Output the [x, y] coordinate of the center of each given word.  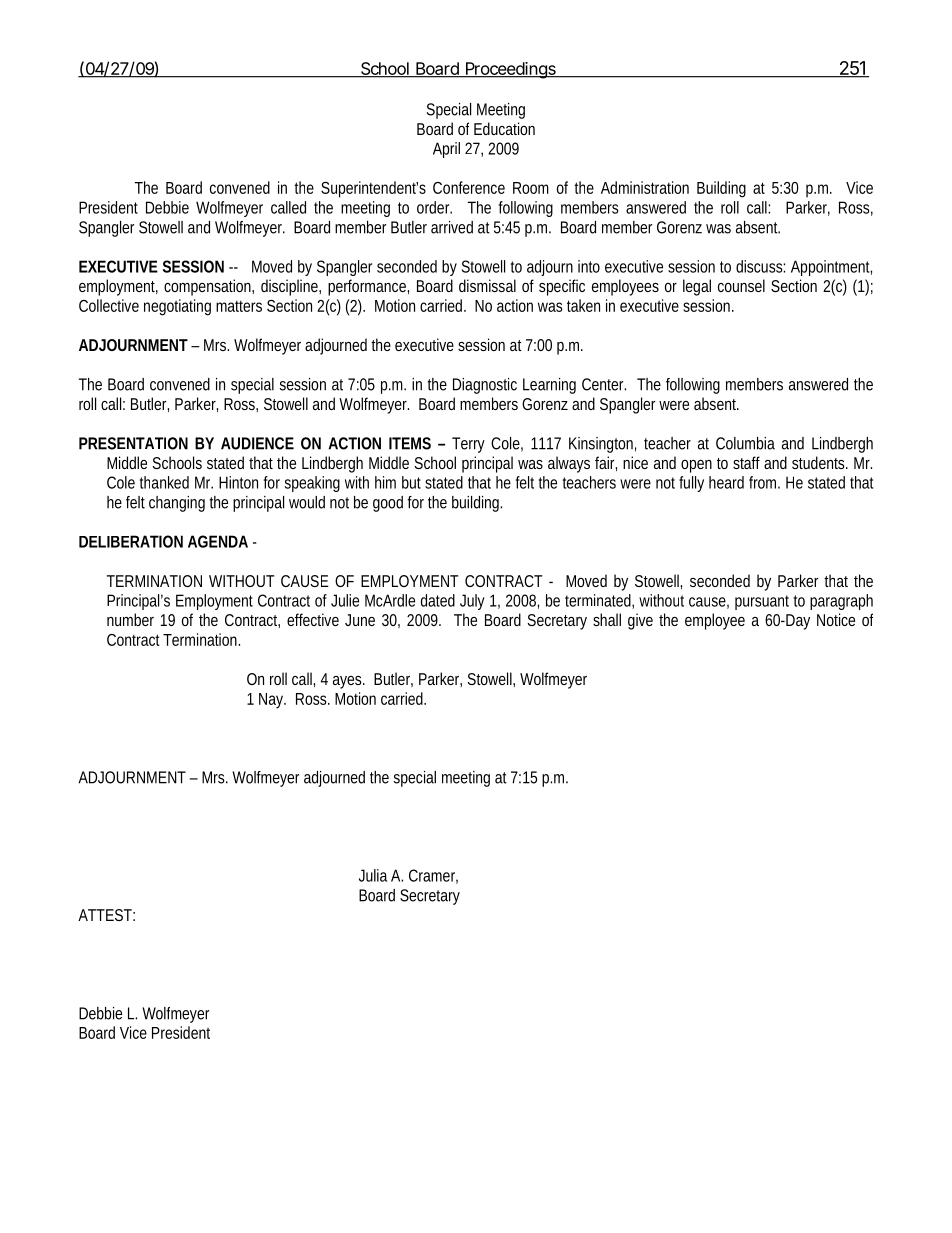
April [446, 150]
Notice [836, 619]
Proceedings [510, 70]
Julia [373, 875]
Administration [645, 187]
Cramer [433, 876]
